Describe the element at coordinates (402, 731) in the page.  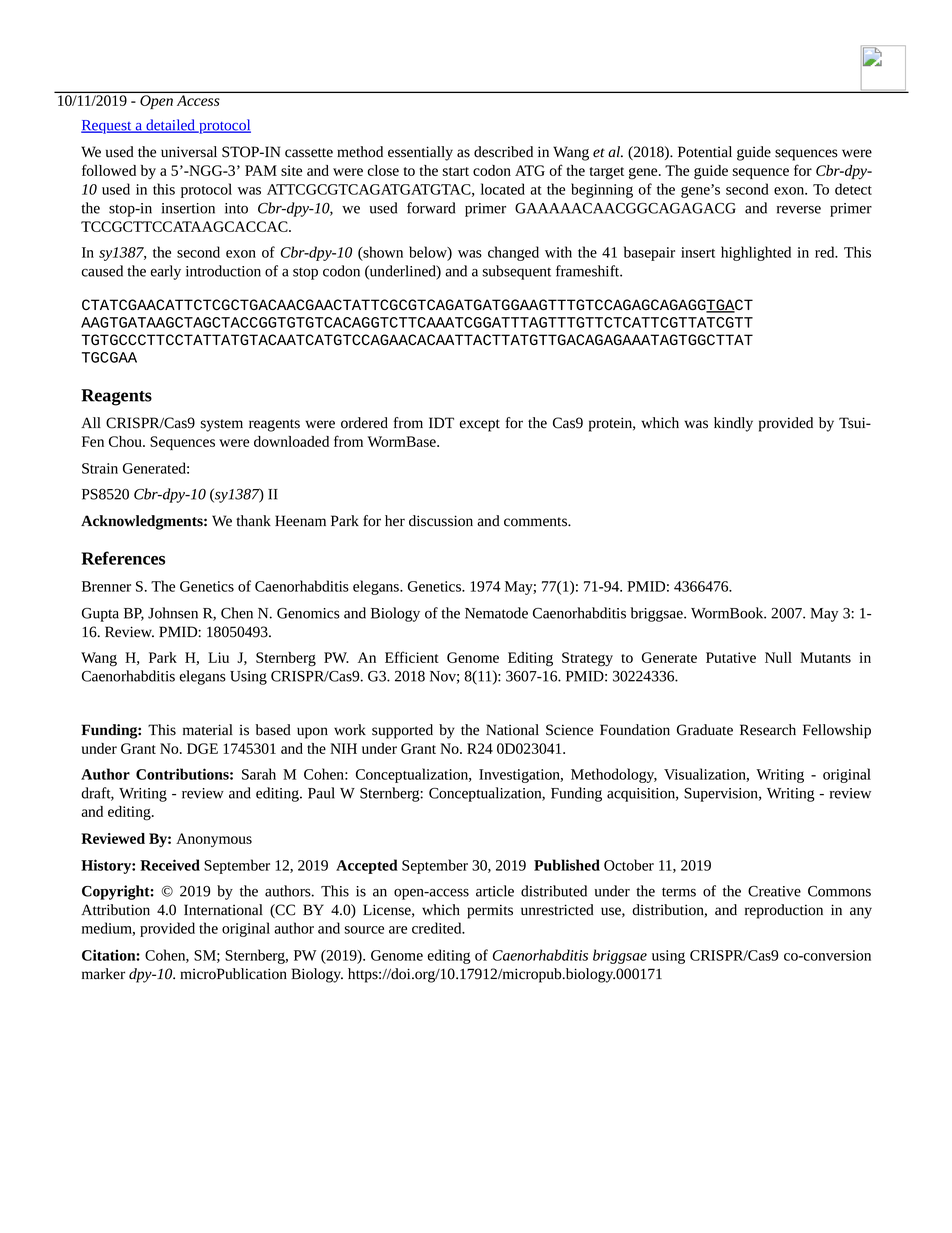
I see `supported` at that location.
